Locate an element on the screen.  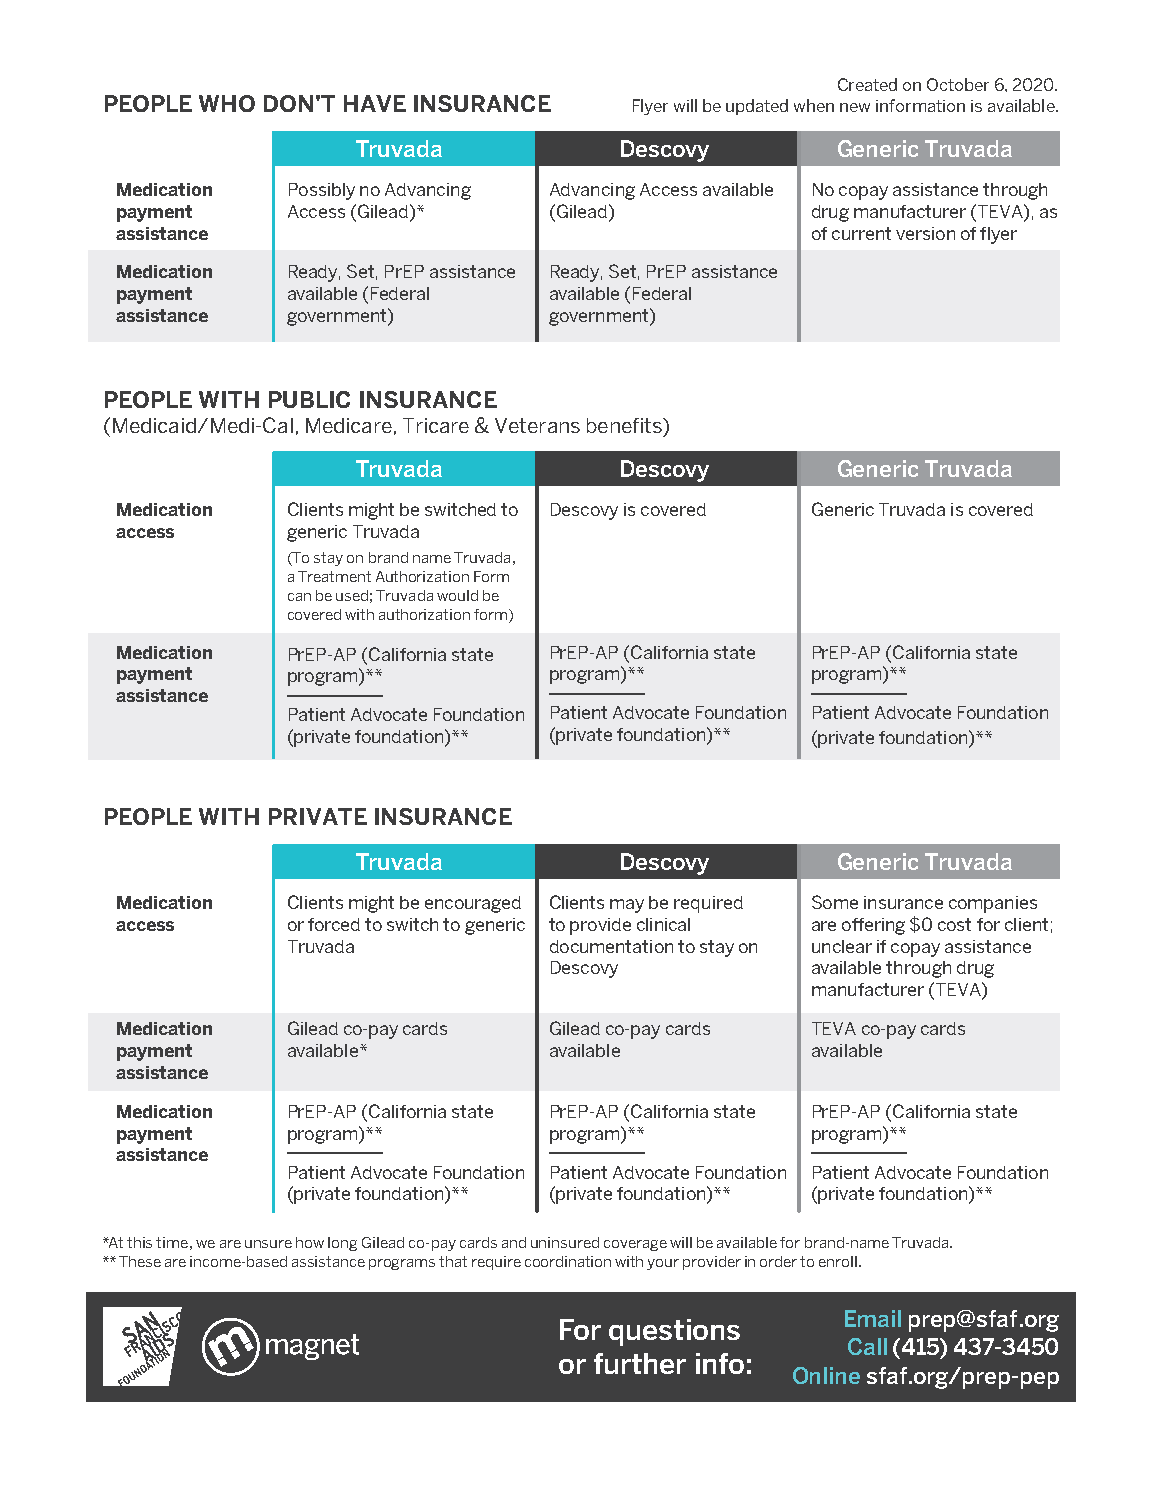
updated is located at coordinates (757, 107).
